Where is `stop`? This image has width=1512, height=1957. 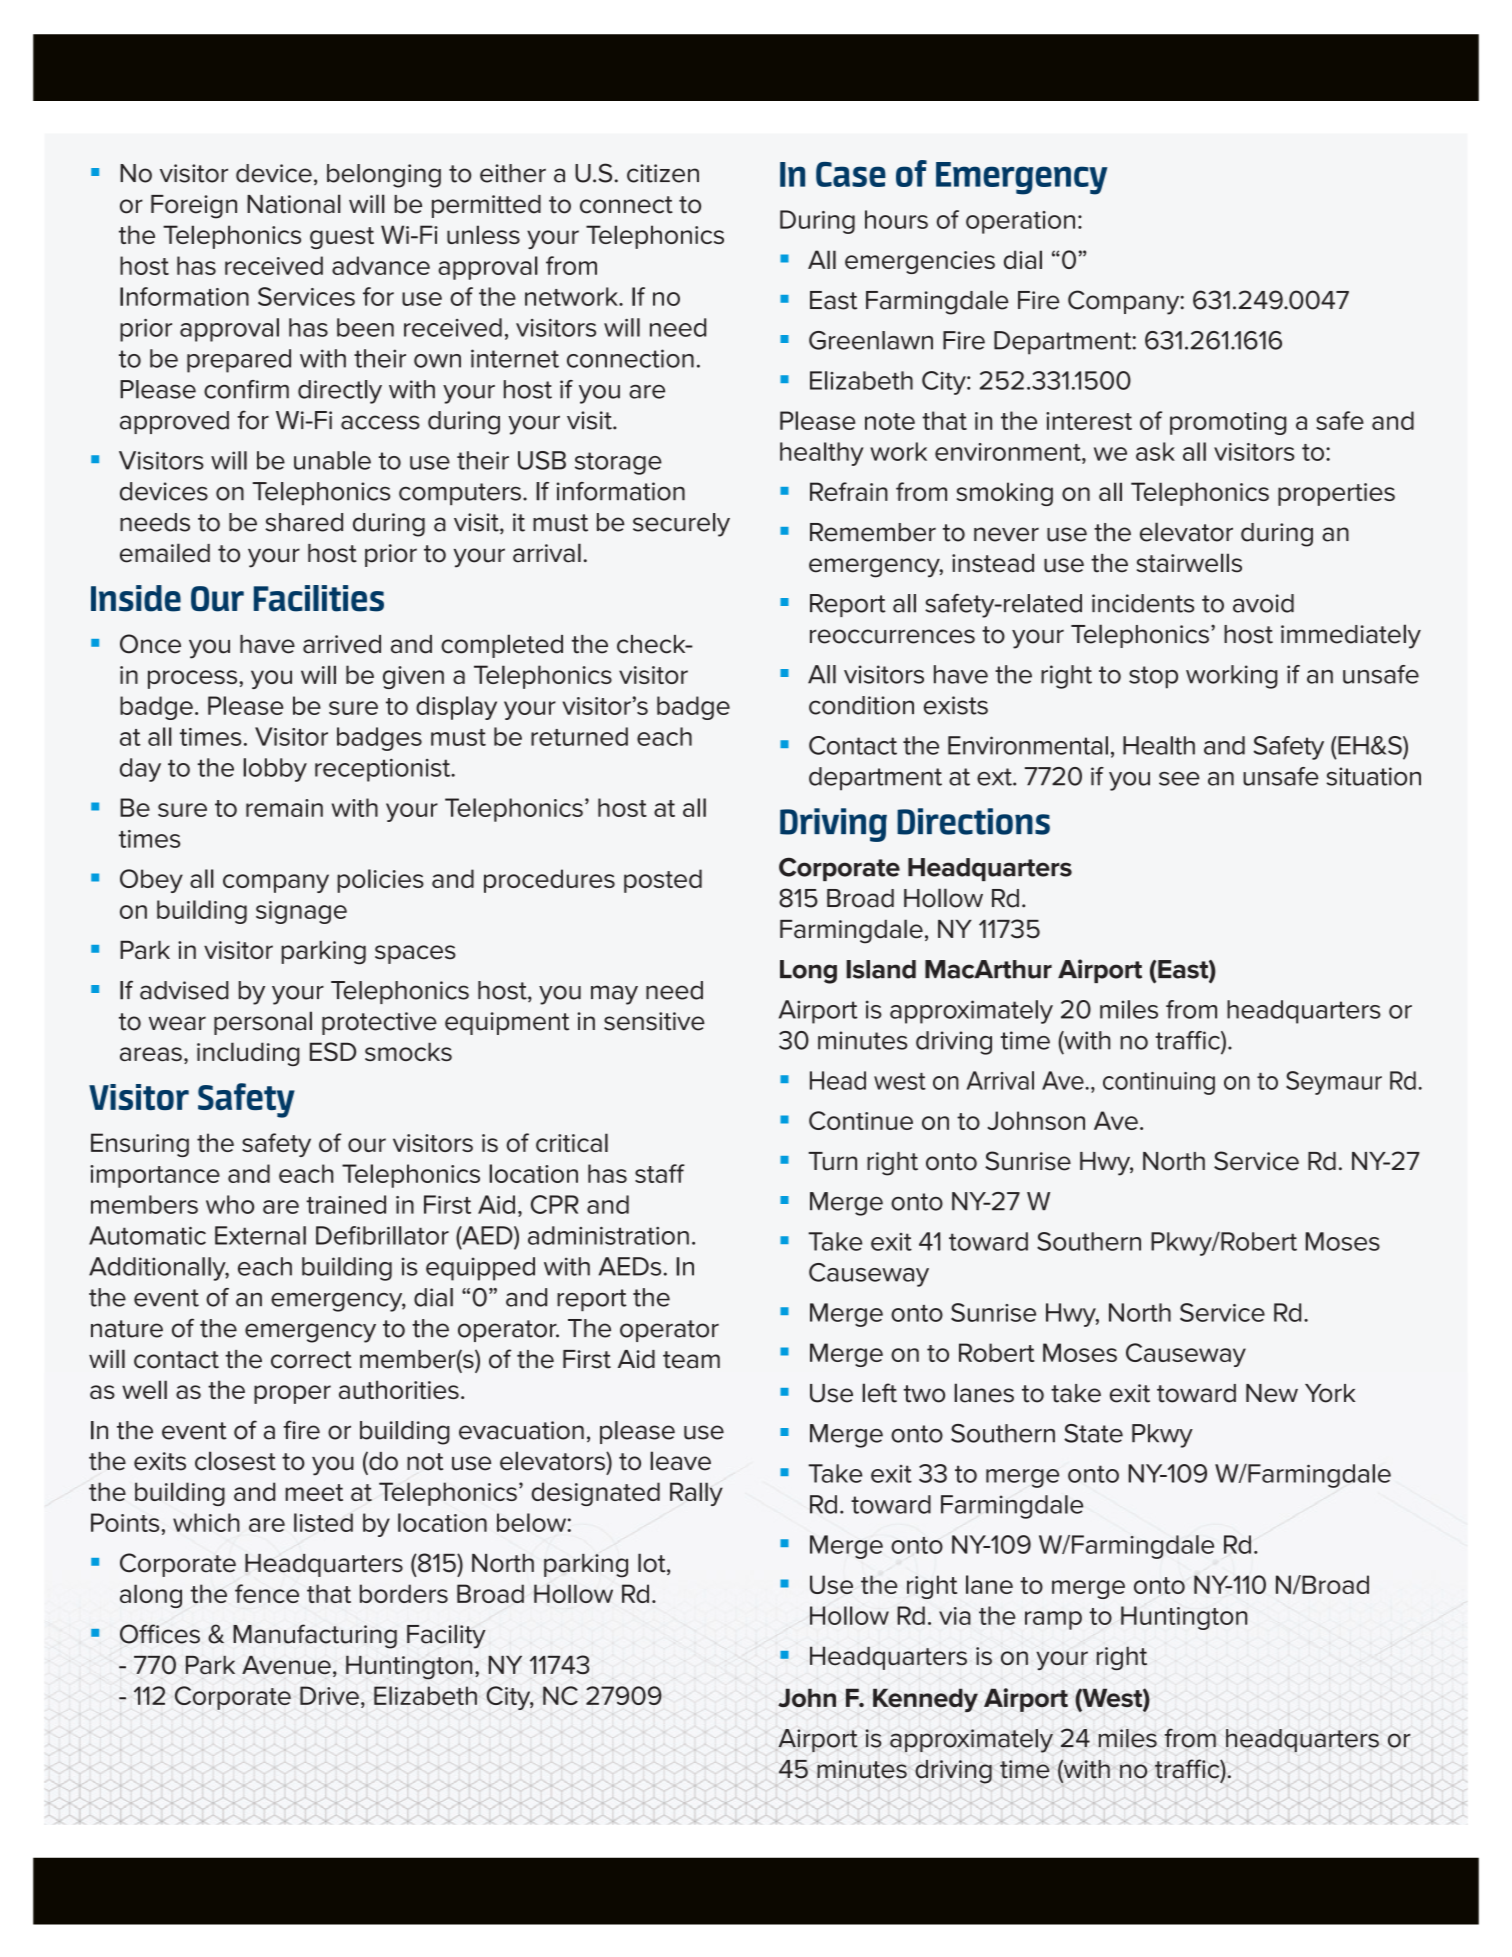
stop is located at coordinates (1153, 677).
